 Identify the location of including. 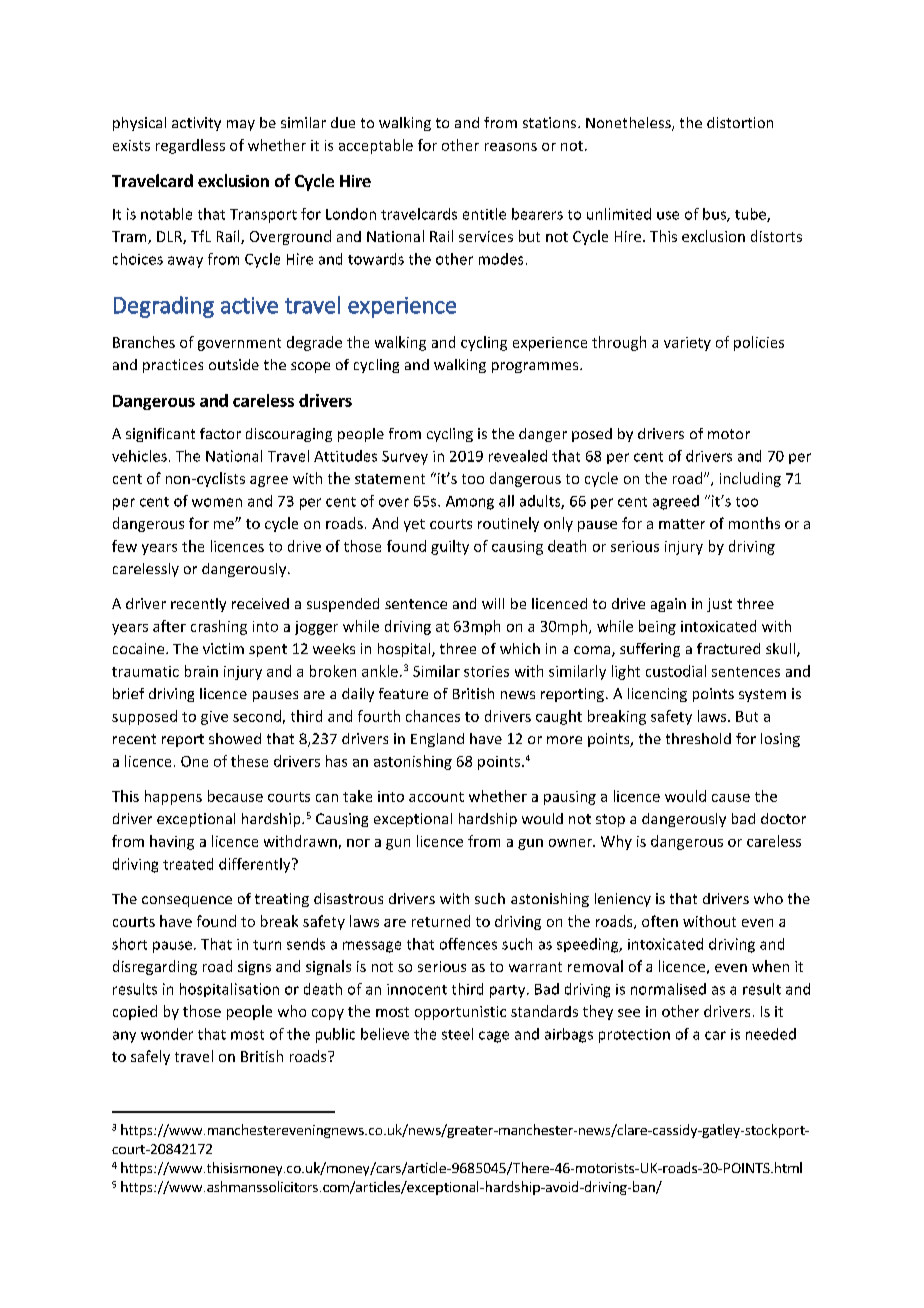
(750, 479).
